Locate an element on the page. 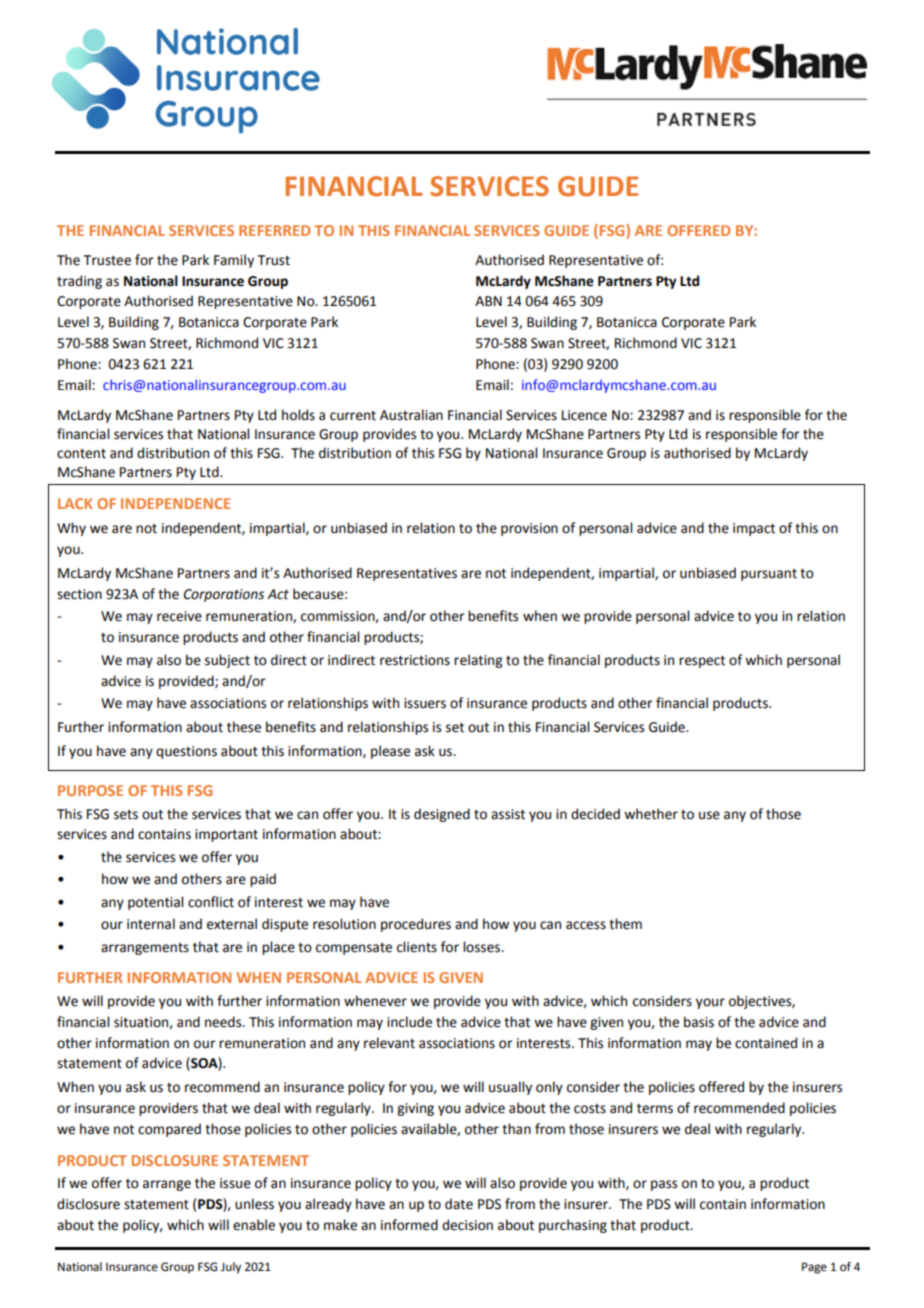 The width and height of the image is (924, 1308). July is located at coordinates (231, 1268).
